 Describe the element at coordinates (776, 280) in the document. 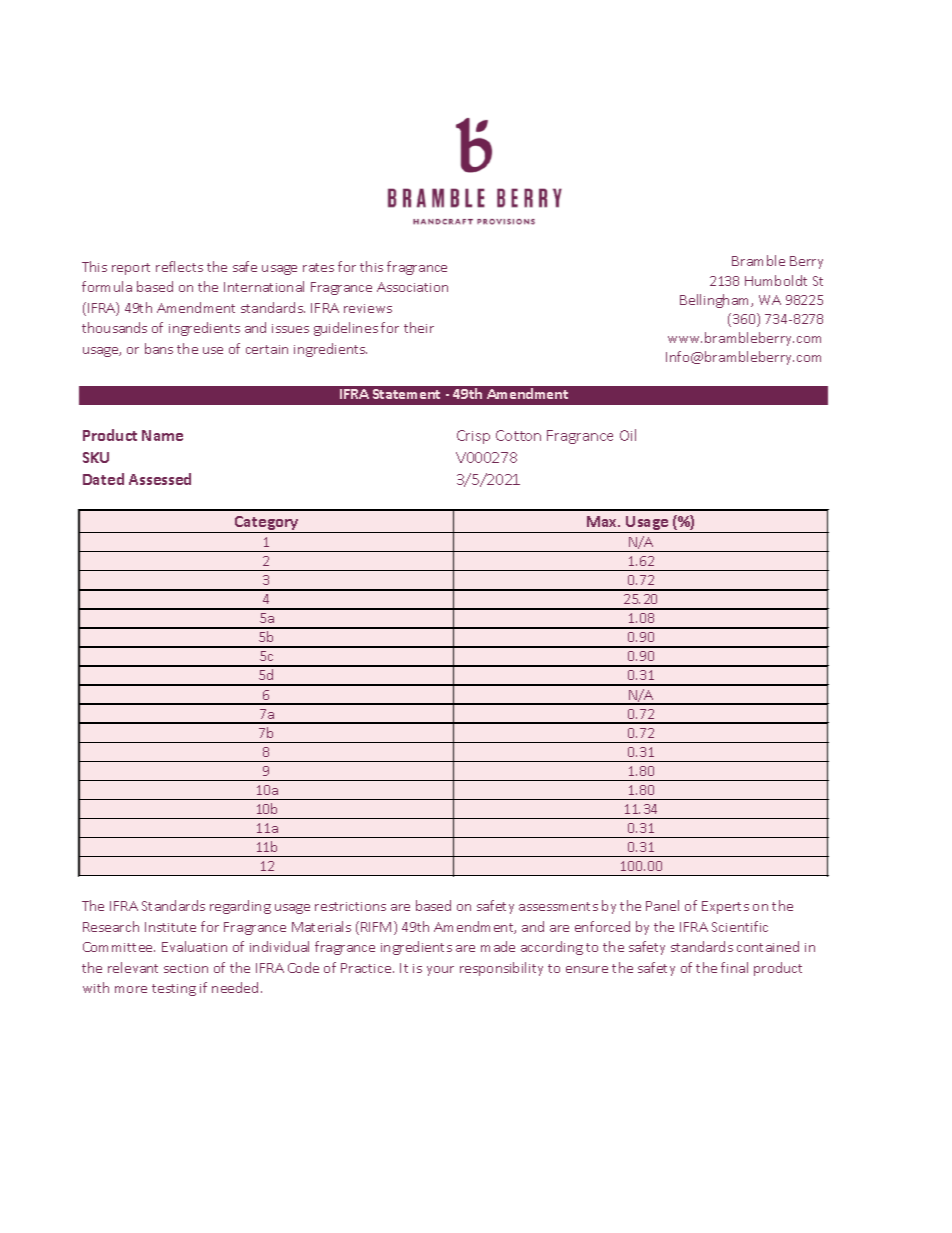

I see `Humboldt` at that location.
